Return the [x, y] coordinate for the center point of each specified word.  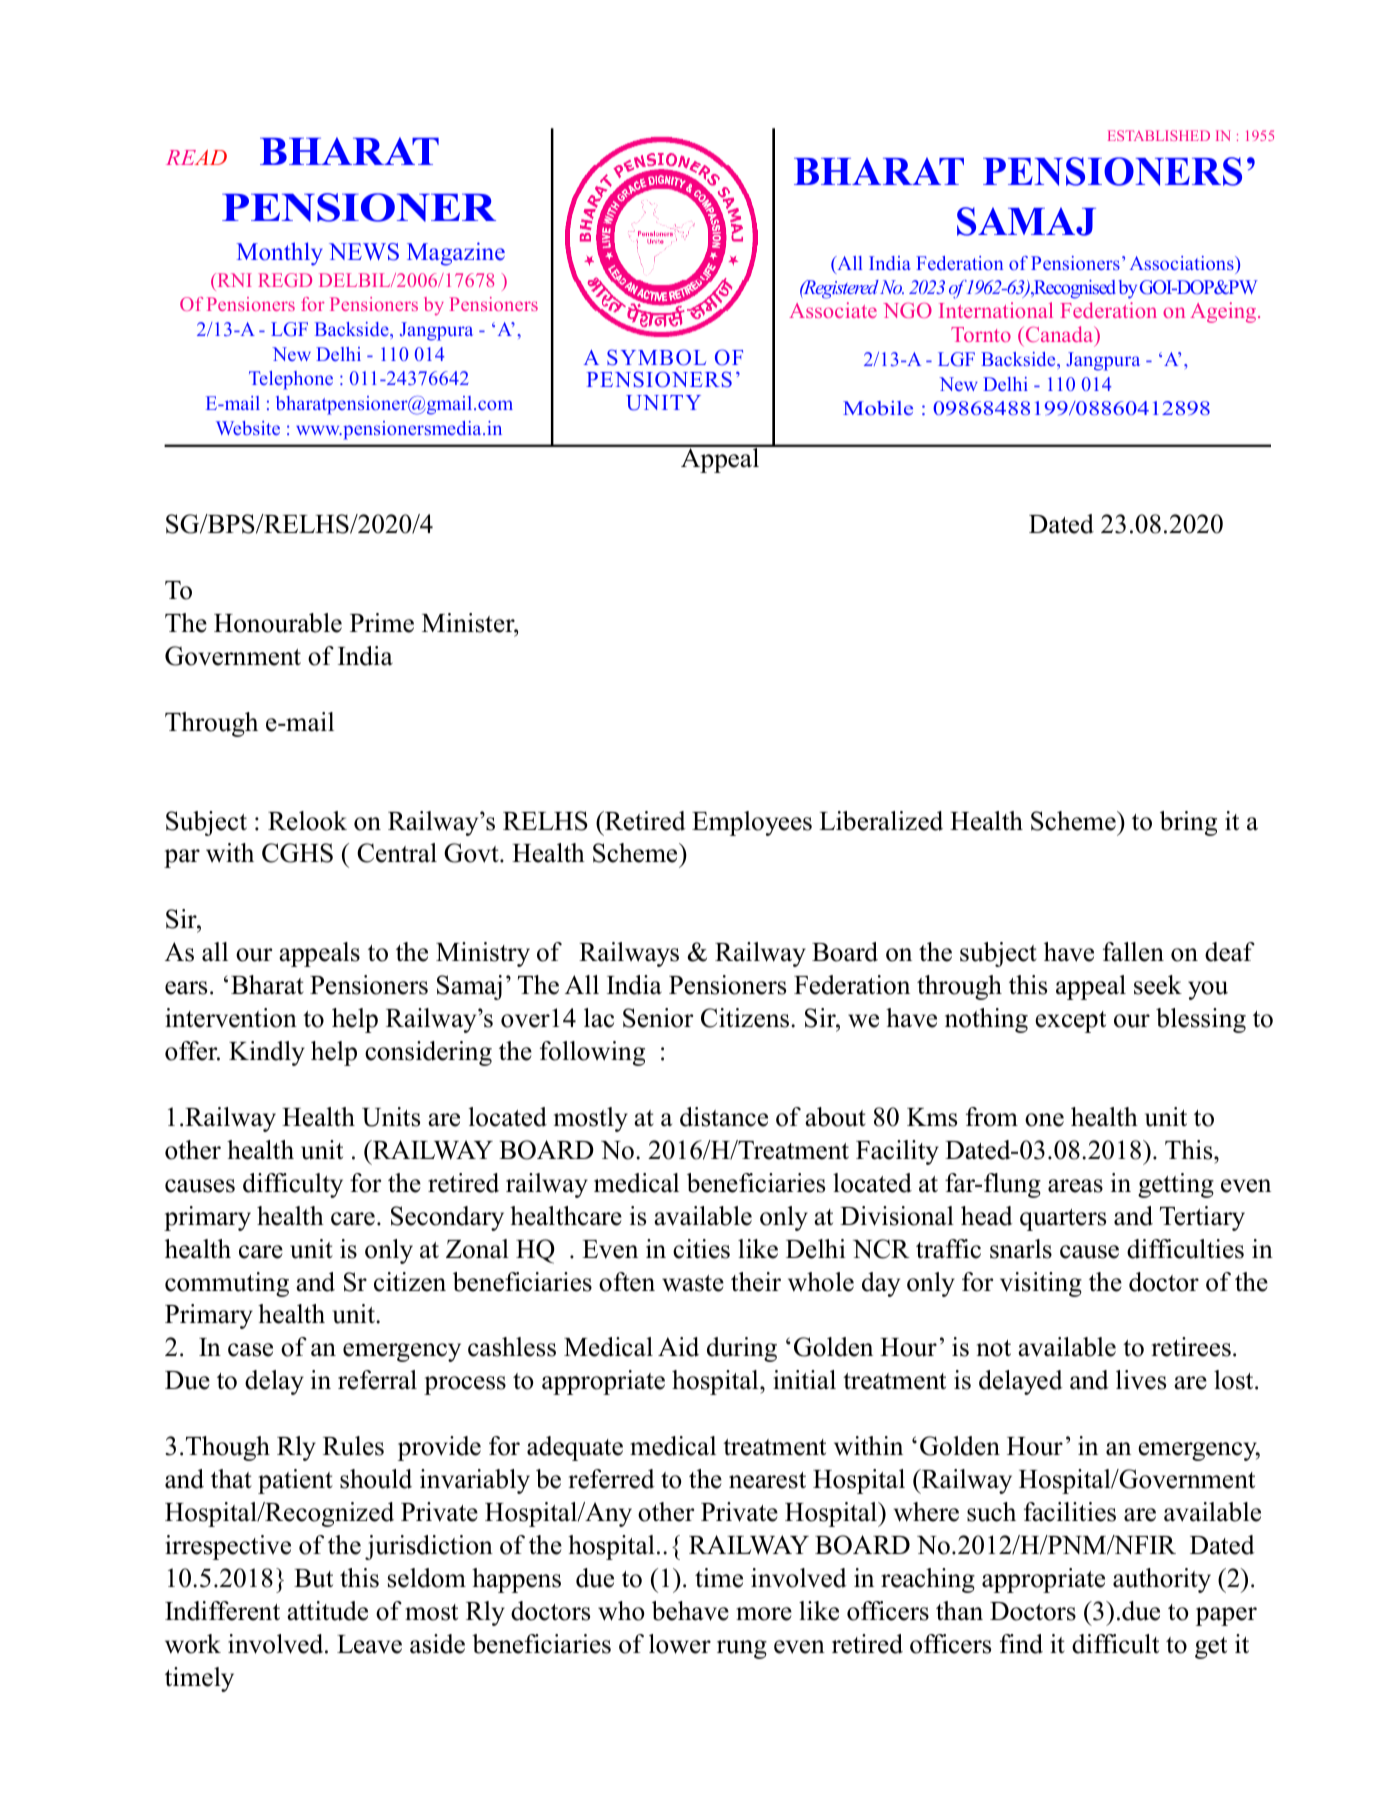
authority [1162, 1580]
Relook [307, 821]
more [764, 1614]
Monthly [280, 254]
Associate [833, 310]
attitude [327, 1611]
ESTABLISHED [1159, 135]
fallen [1133, 952]
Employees [752, 823]
